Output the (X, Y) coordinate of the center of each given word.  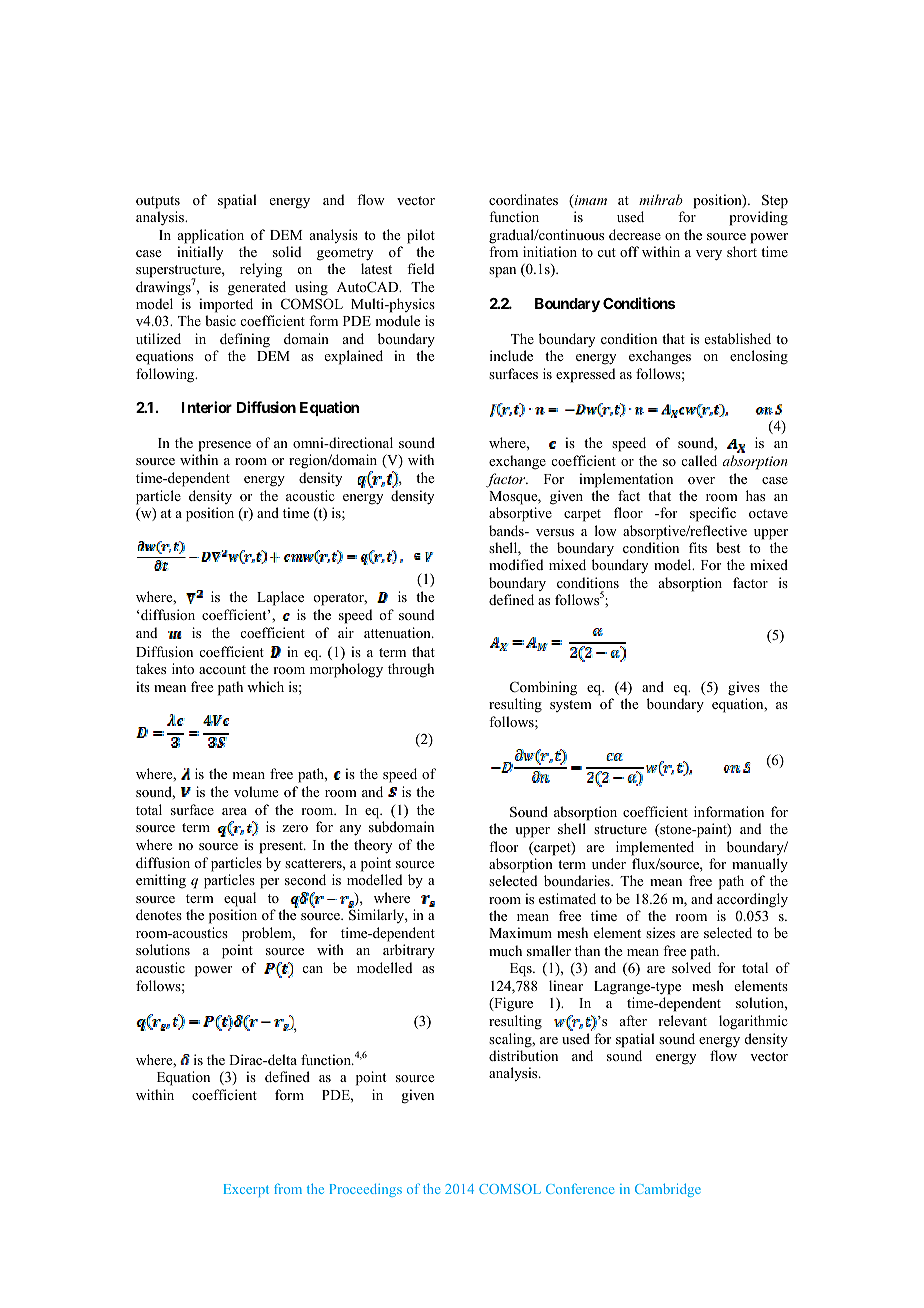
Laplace (280, 598)
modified (516, 564)
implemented (655, 848)
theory (373, 846)
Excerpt (246, 1190)
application (211, 236)
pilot (421, 236)
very (709, 255)
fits (698, 547)
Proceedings (366, 1190)
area (234, 811)
